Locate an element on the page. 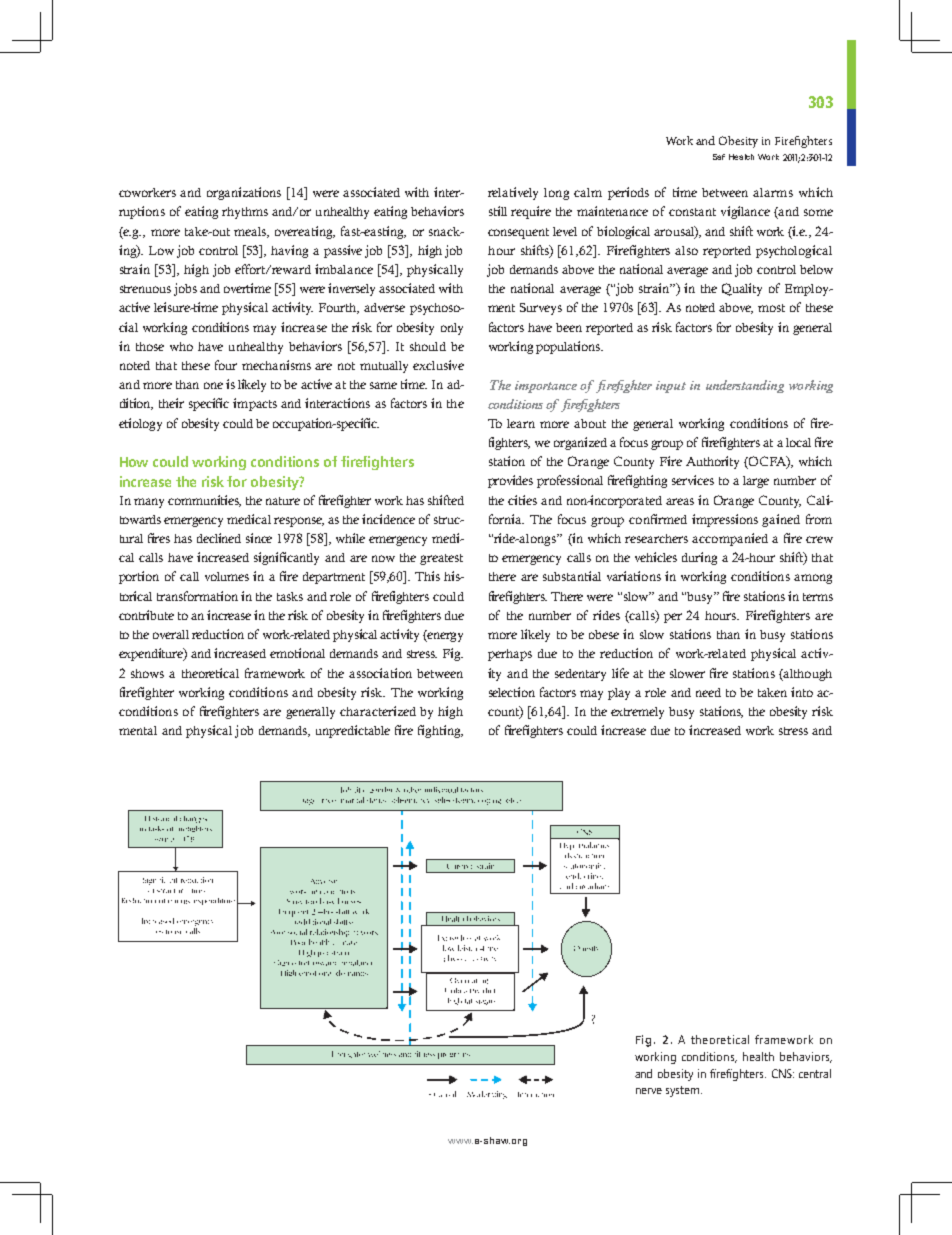  overall is located at coordinates (171, 634).
